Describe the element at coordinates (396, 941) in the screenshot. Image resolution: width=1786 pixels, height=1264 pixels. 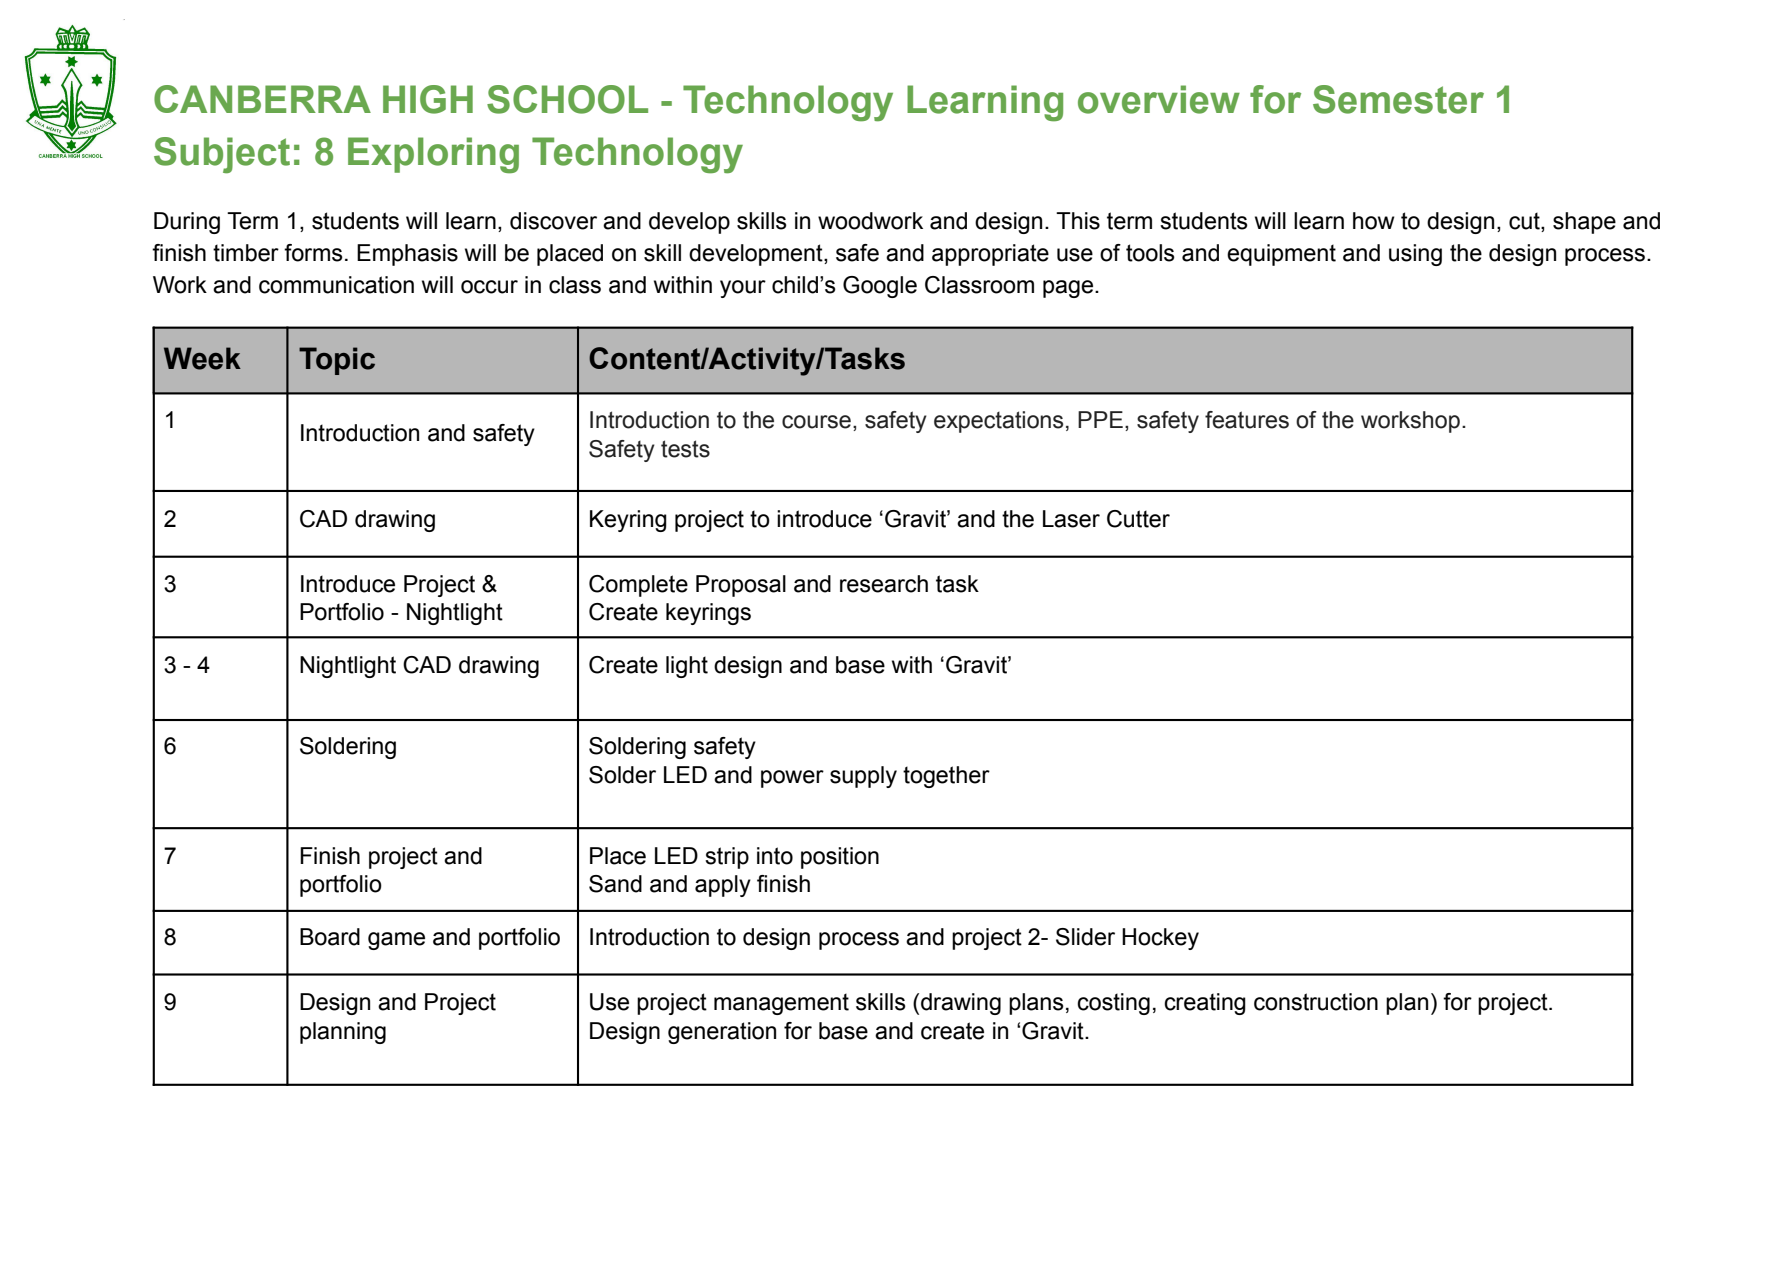
I see `game` at that location.
